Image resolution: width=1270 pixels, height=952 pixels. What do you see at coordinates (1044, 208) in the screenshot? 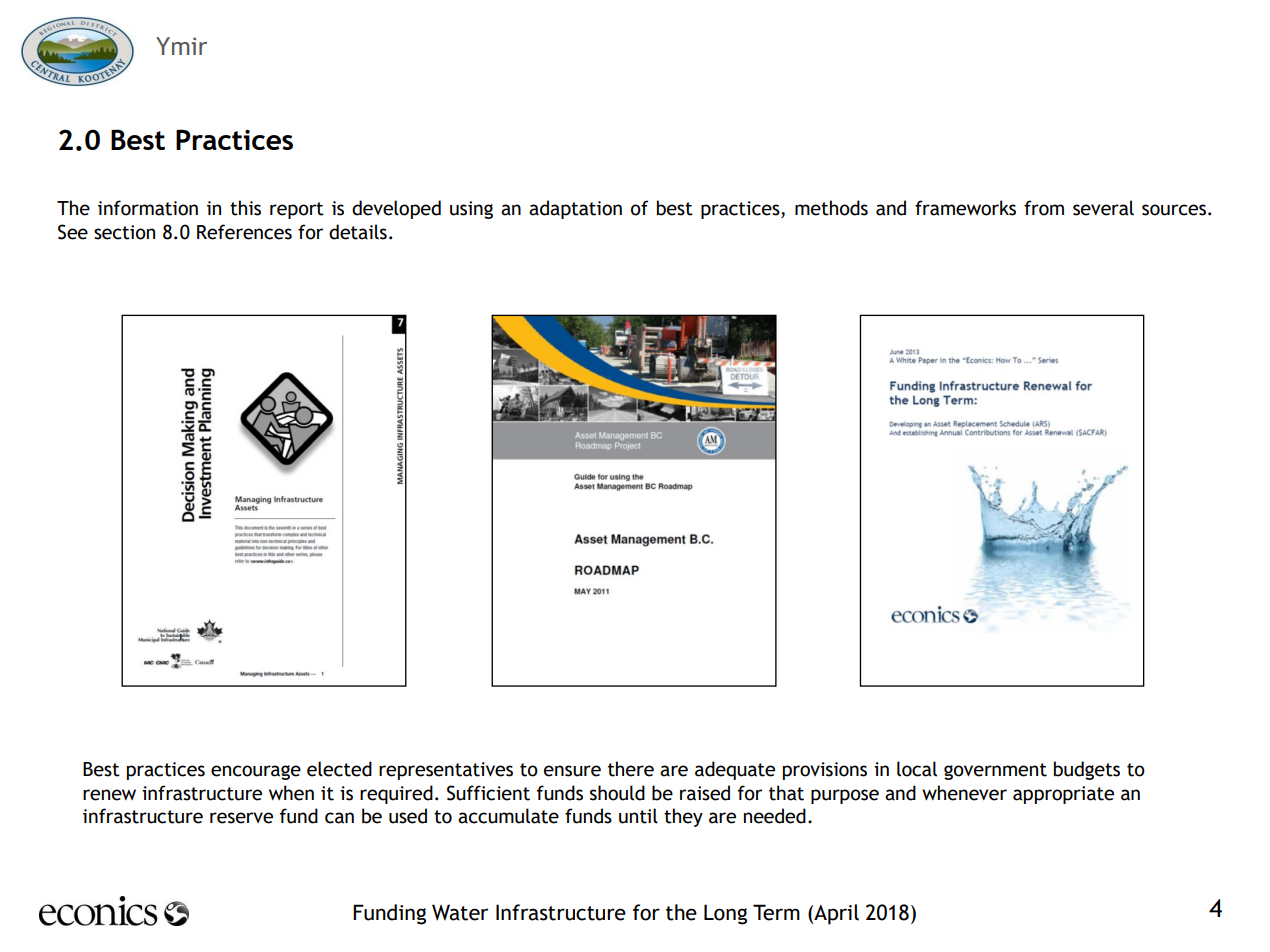
I see `from` at bounding box center [1044, 208].
